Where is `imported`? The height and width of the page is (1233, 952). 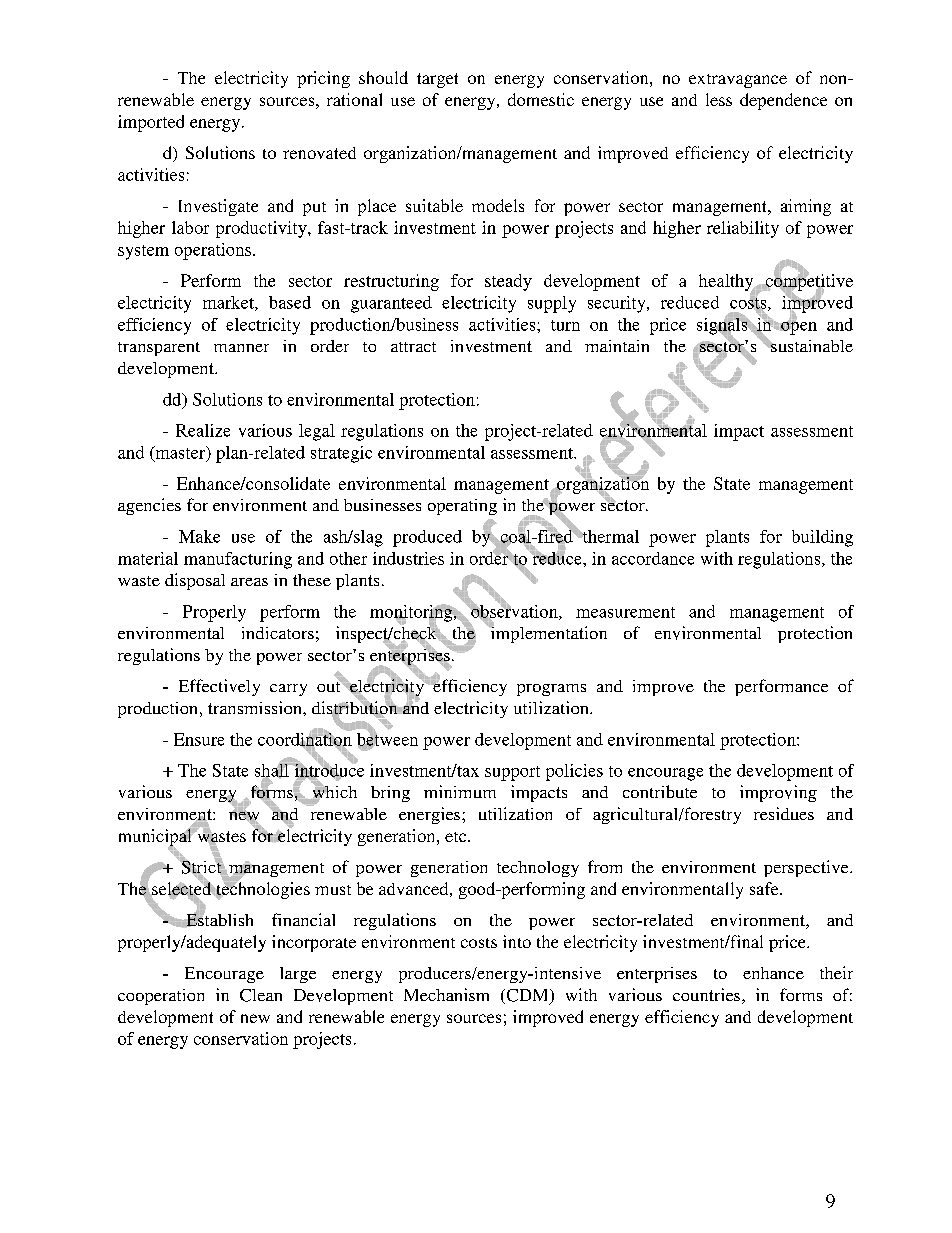 imported is located at coordinates (151, 123).
